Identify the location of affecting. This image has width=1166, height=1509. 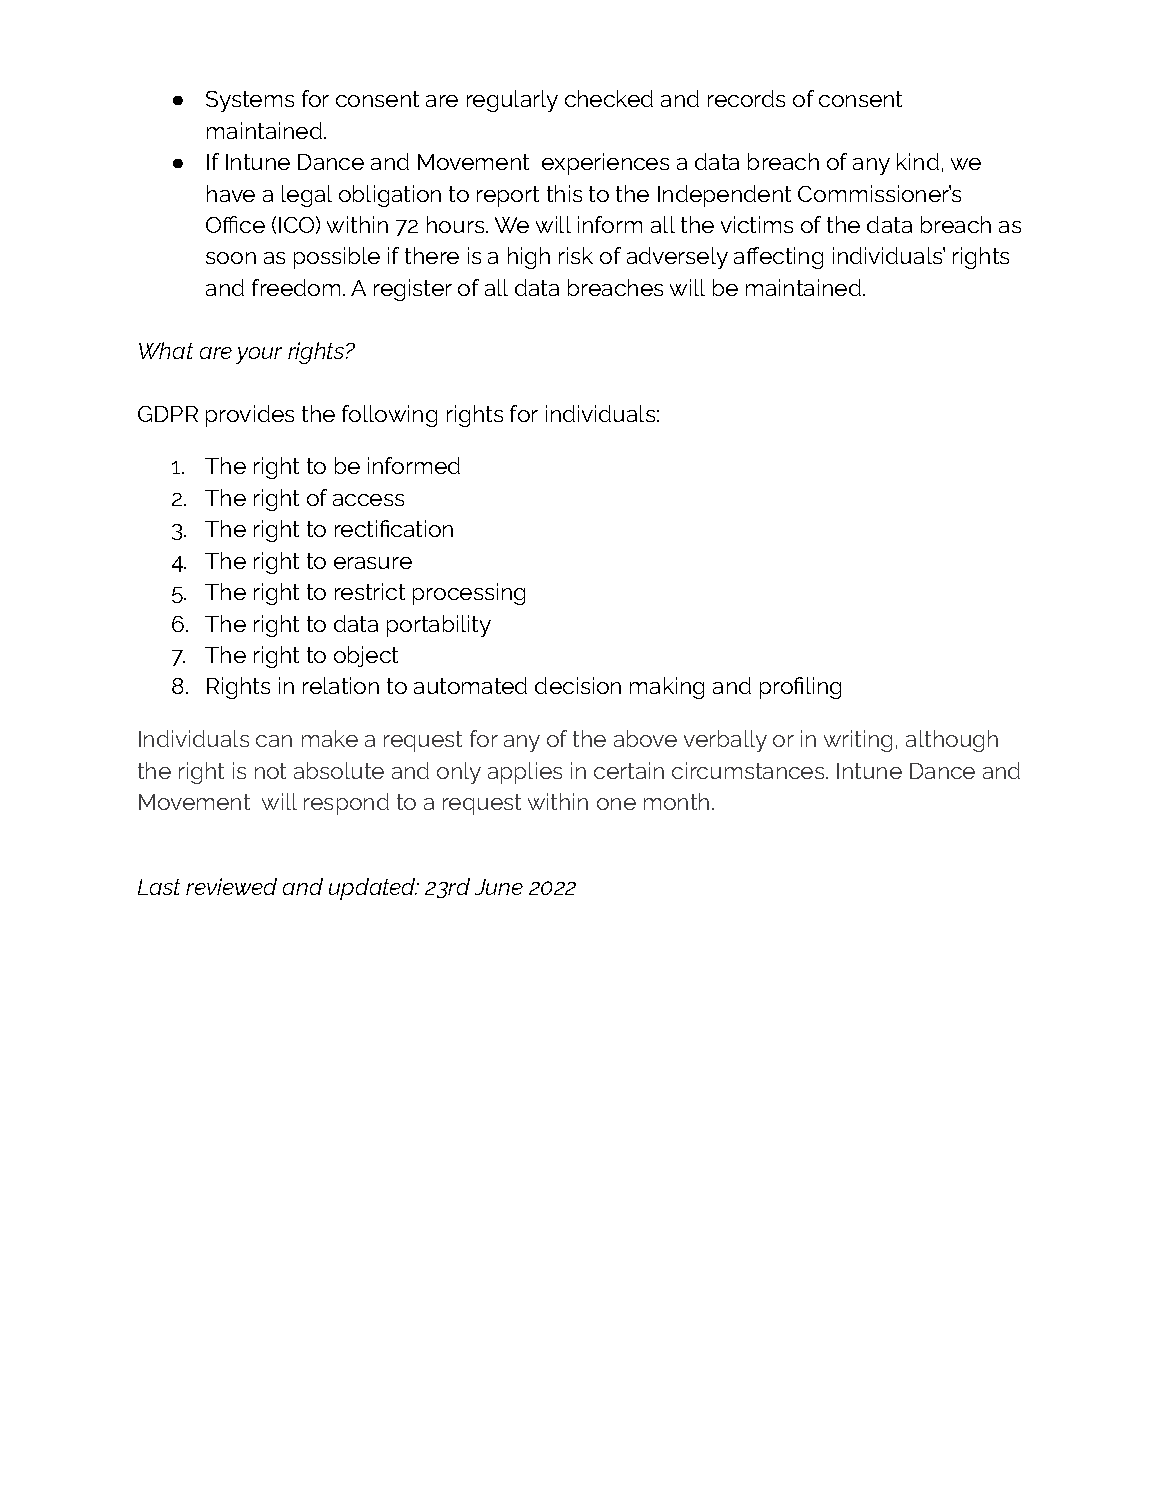
(778, 258).
